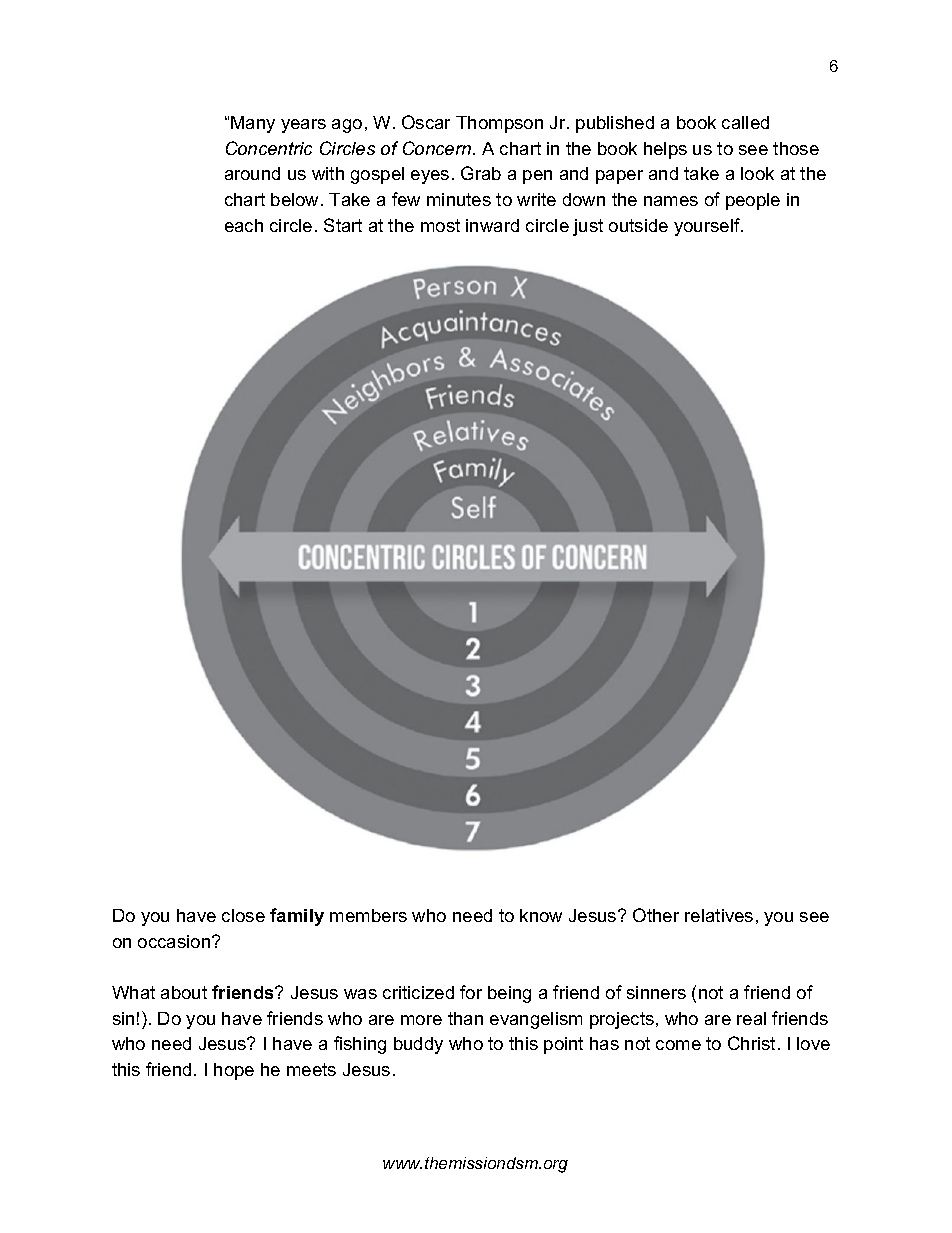  What do you see at coordinates (708, 227) in the image?
I see `yourself` at bounding box center [708, 227].
